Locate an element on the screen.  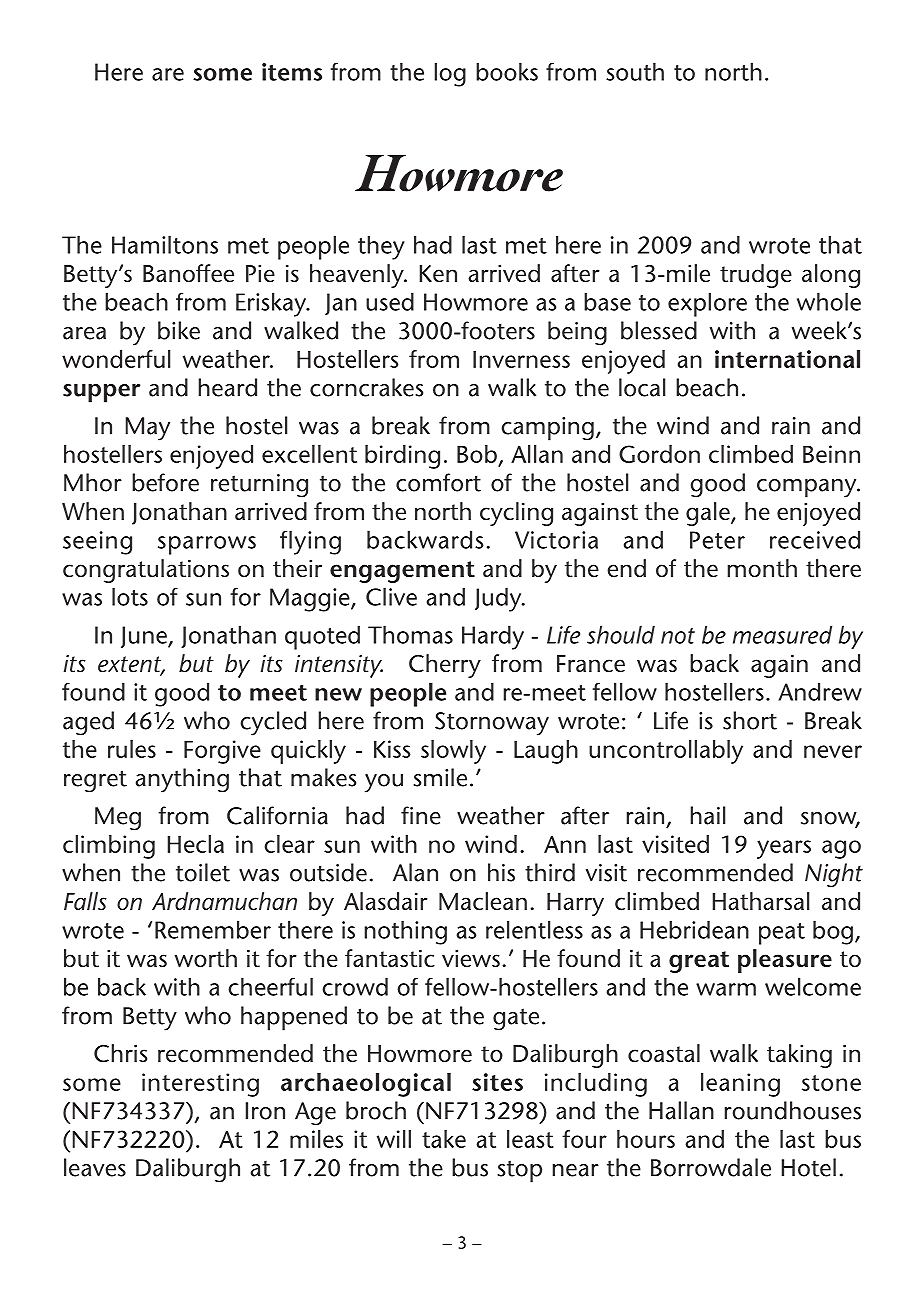
take is located at coordinates (444, 1139).
